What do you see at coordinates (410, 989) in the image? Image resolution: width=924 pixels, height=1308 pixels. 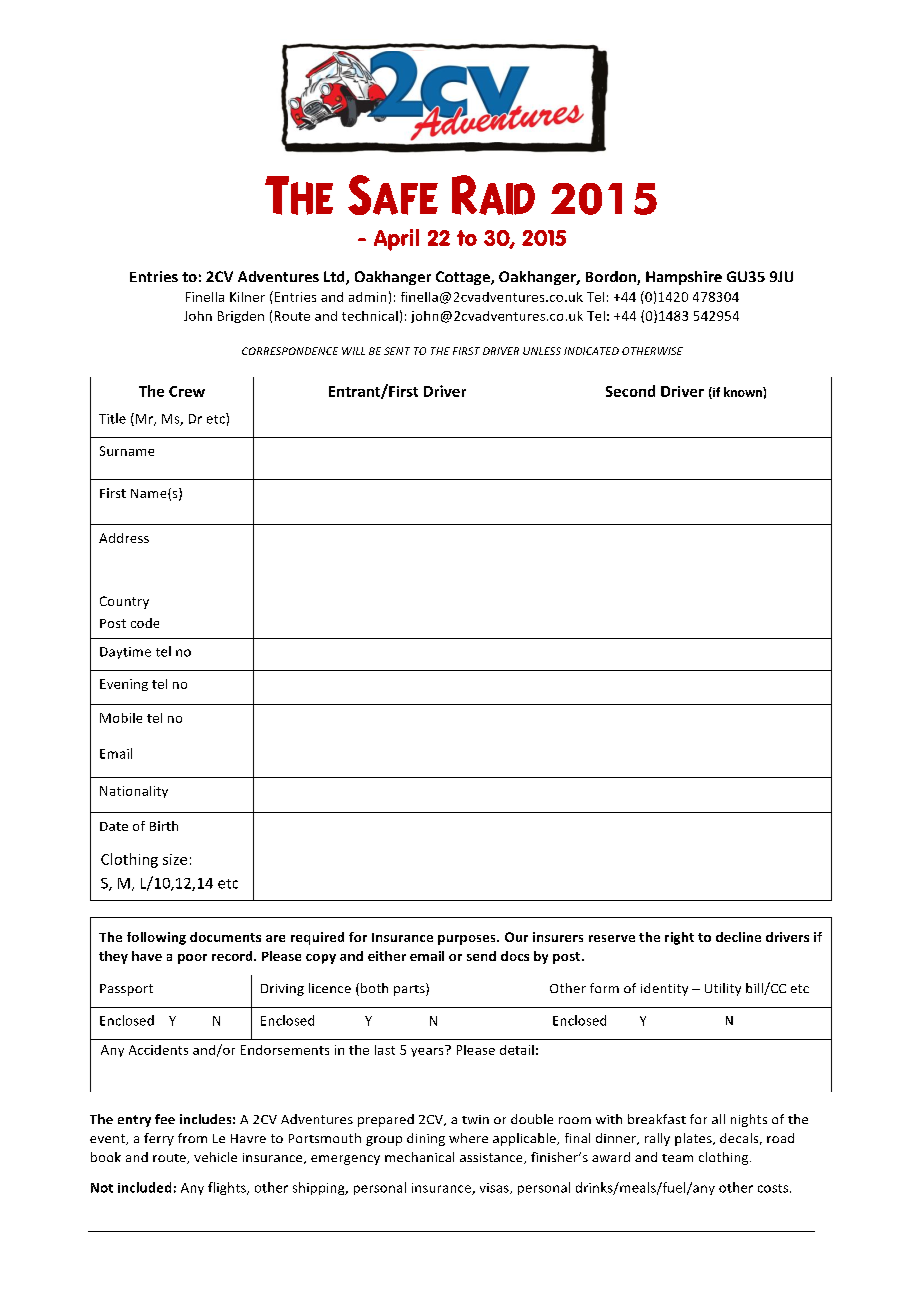 I see `parts` at bounding box center [410, 989].
